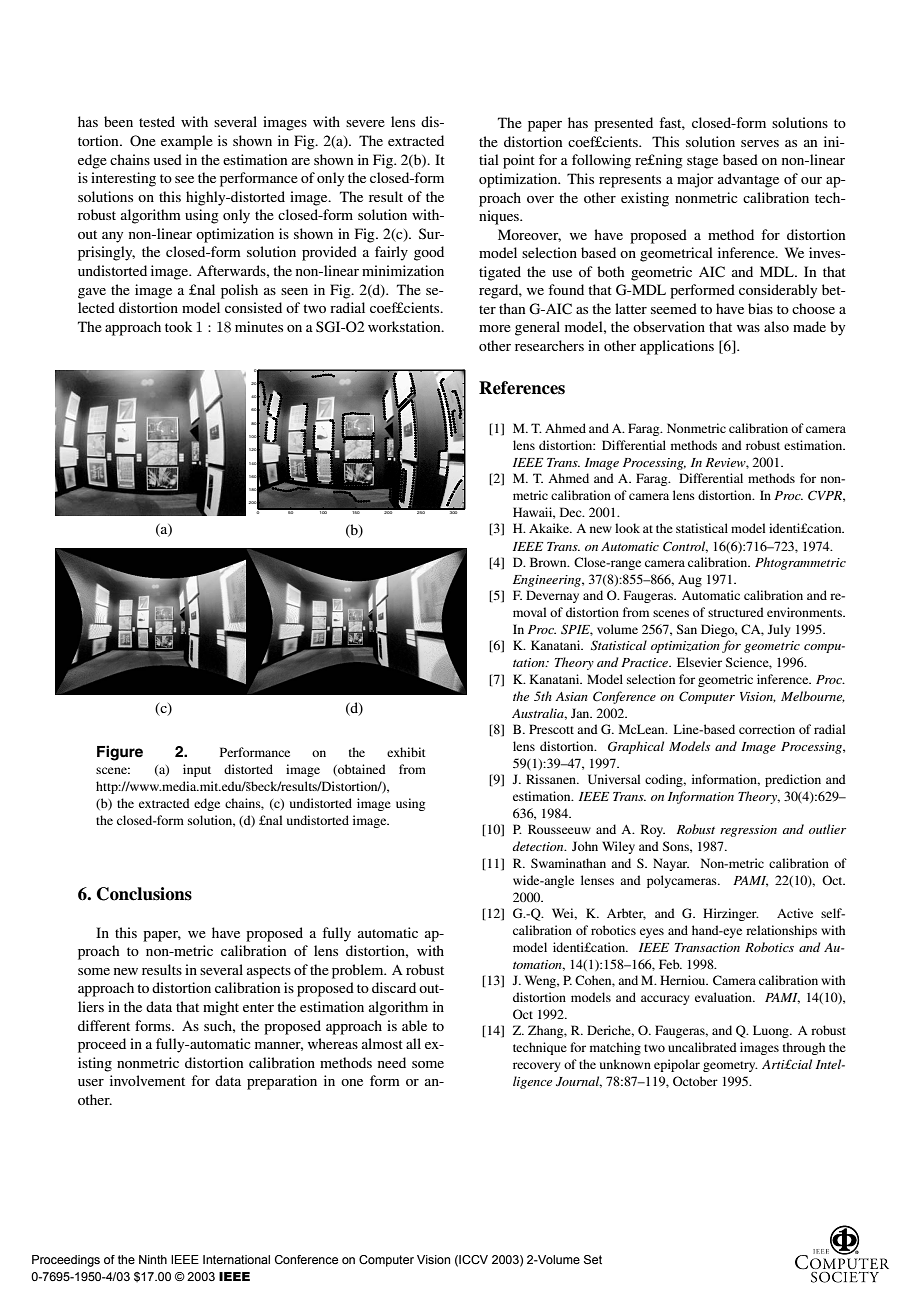  I want to click on used, so click(167, 159).
